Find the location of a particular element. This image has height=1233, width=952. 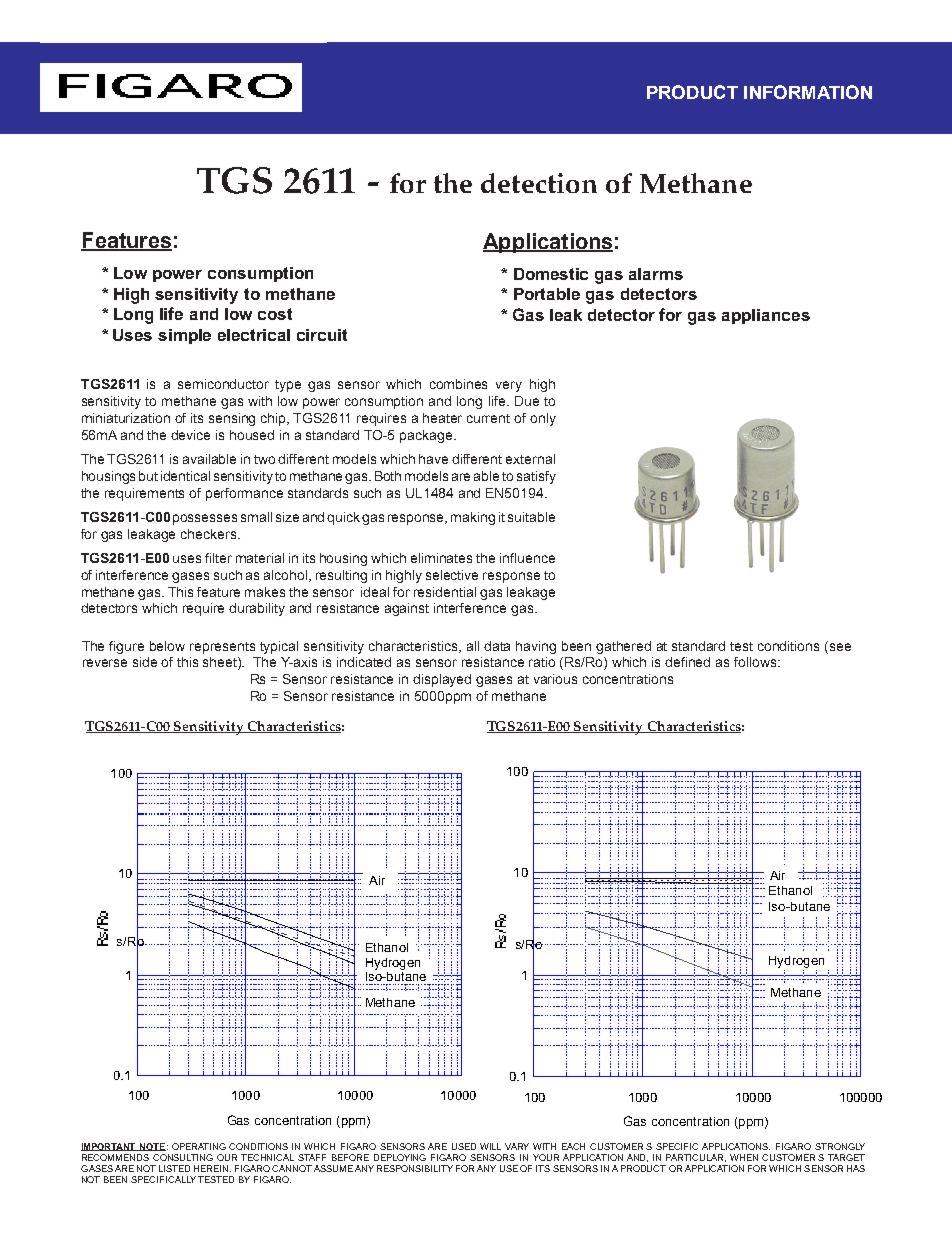

appliances is located at coordinates (766, 316).
